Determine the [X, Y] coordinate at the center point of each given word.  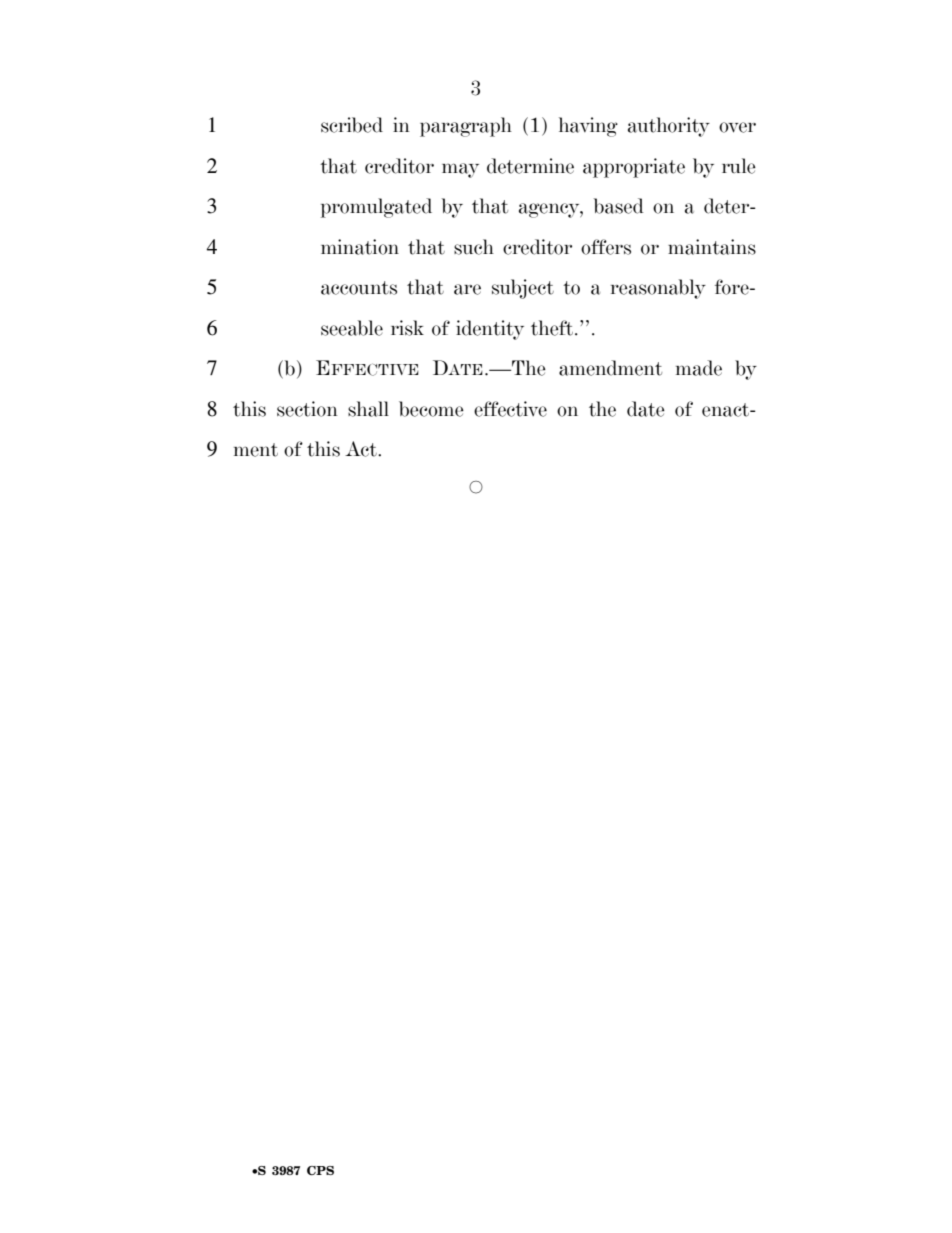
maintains [712, 247]
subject [523, 289]
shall [368, 409]
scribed [352, 125]
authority [669, 127]
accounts [359, 288]
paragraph [466, 127]
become [431, 409]
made [699, 368]
